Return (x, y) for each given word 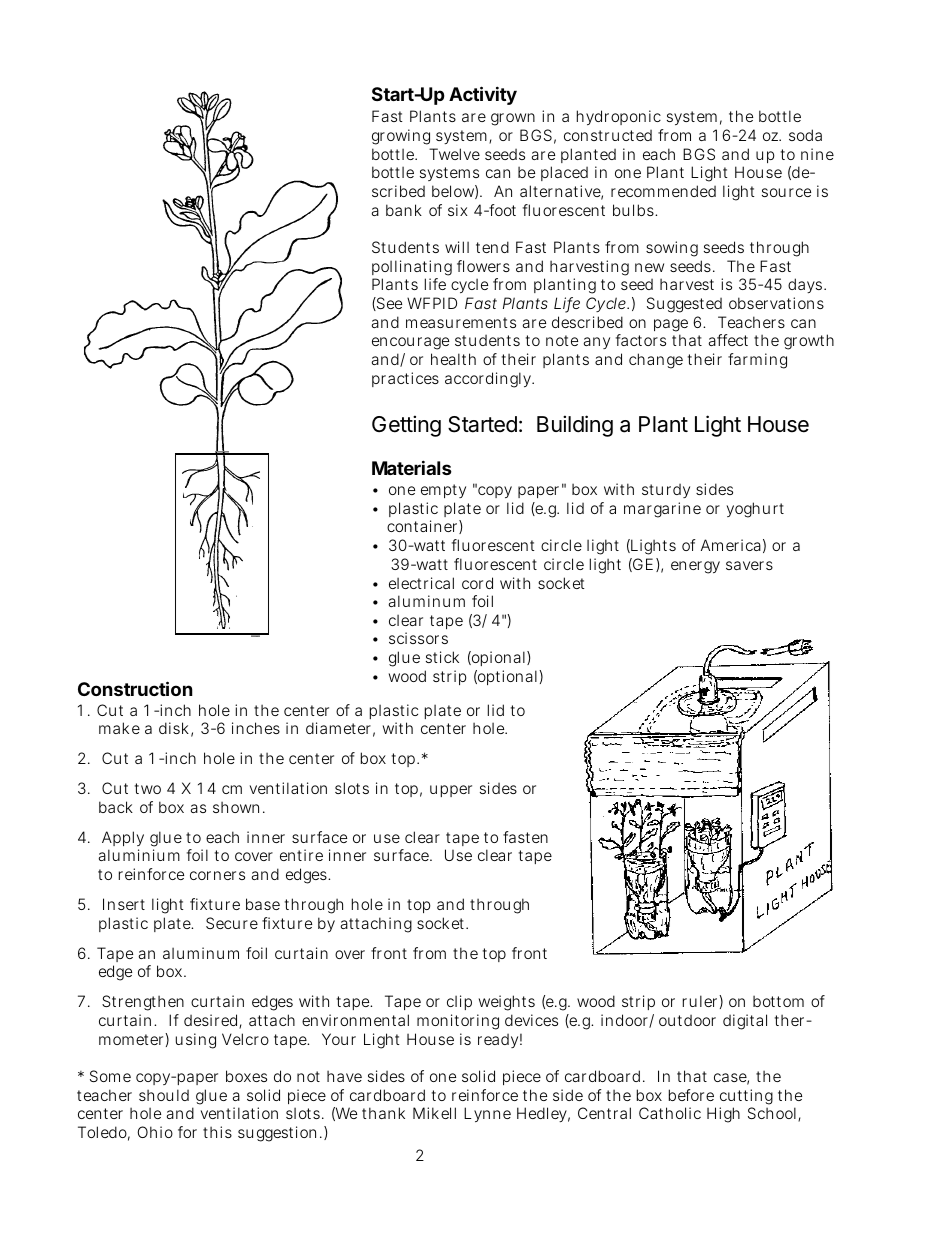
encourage (410, 343)
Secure (232, 923)
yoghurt (755, 510)
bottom (778, 1001)
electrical (421, 583)
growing (401, 137)
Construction (135, 688)
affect (728, 340)
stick (442, 657)
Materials (412, 467)
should (164, 1095)
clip (459, 1002)
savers (749, 565)
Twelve (454, 154)
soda (805, 135)
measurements (461, 322)
